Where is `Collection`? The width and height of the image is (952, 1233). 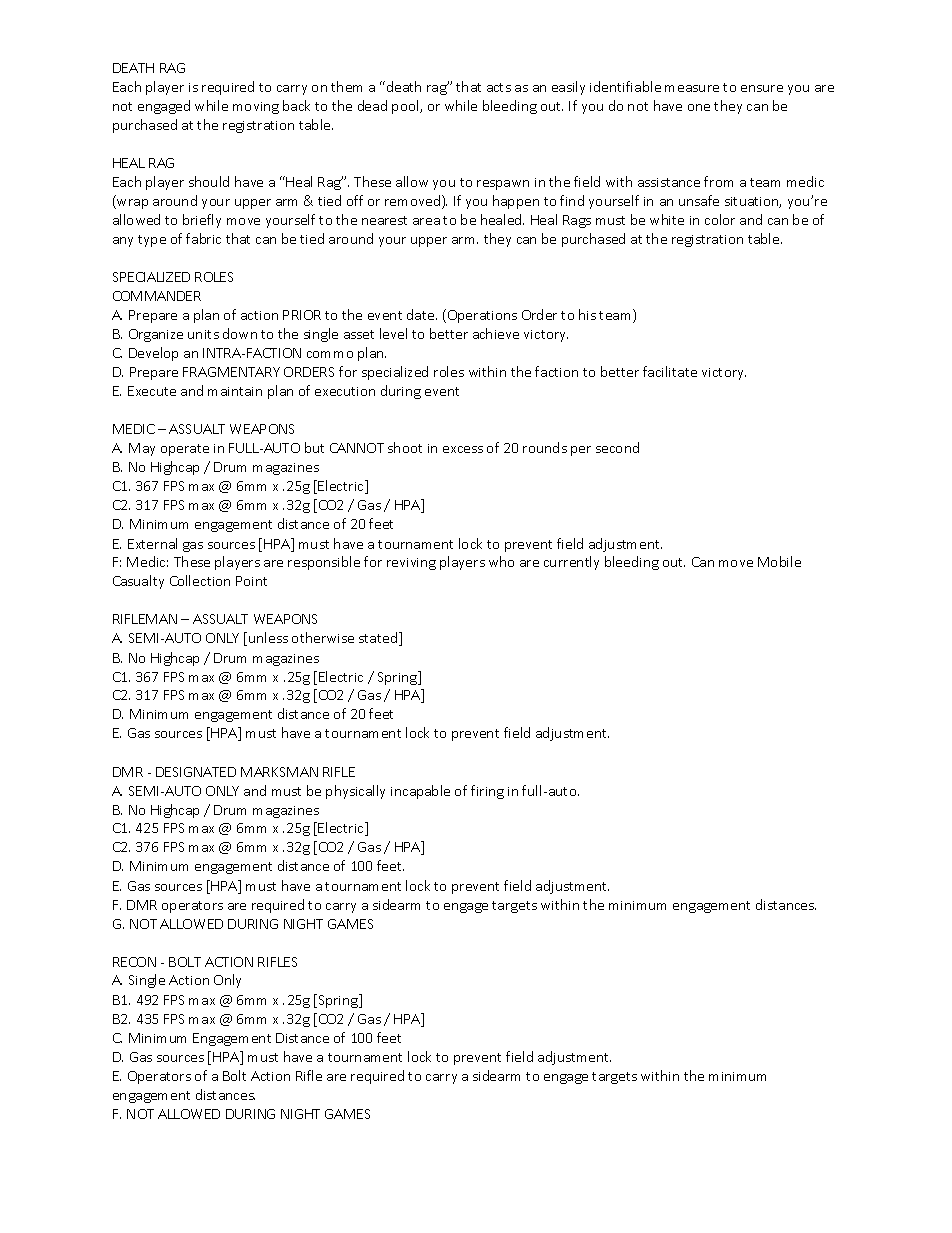 Collection is located at coordinates (200, 580).
